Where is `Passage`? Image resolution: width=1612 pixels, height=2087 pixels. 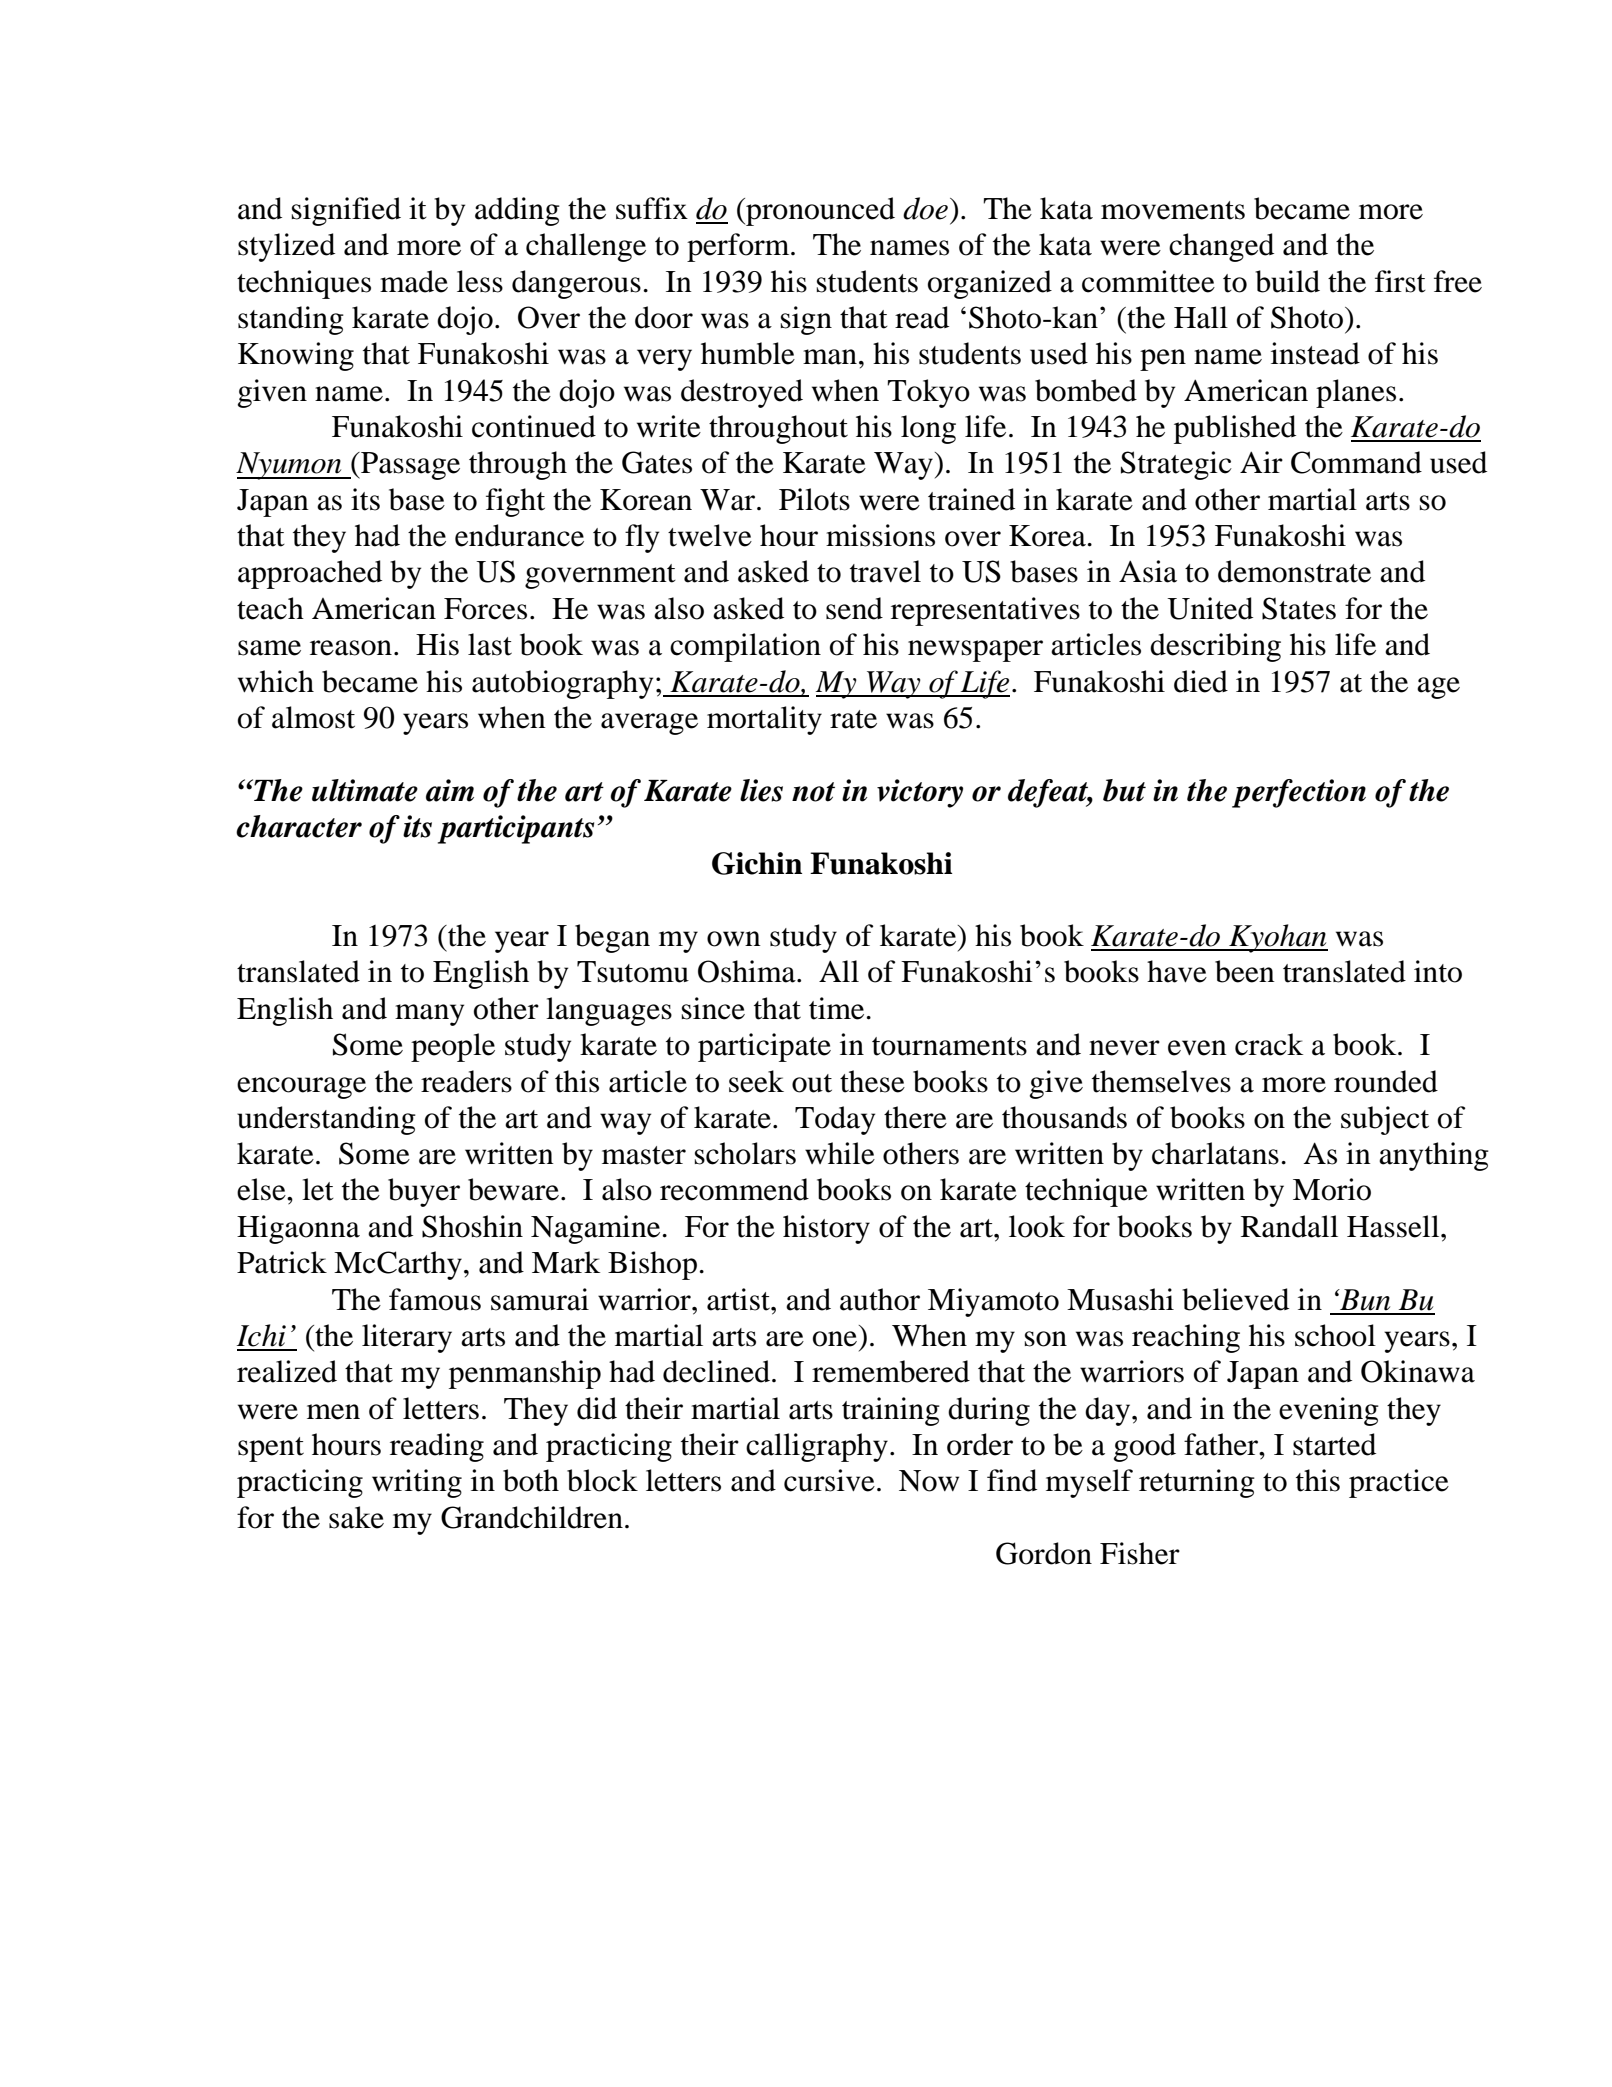 Passage is located at coordinates (409, 466).
